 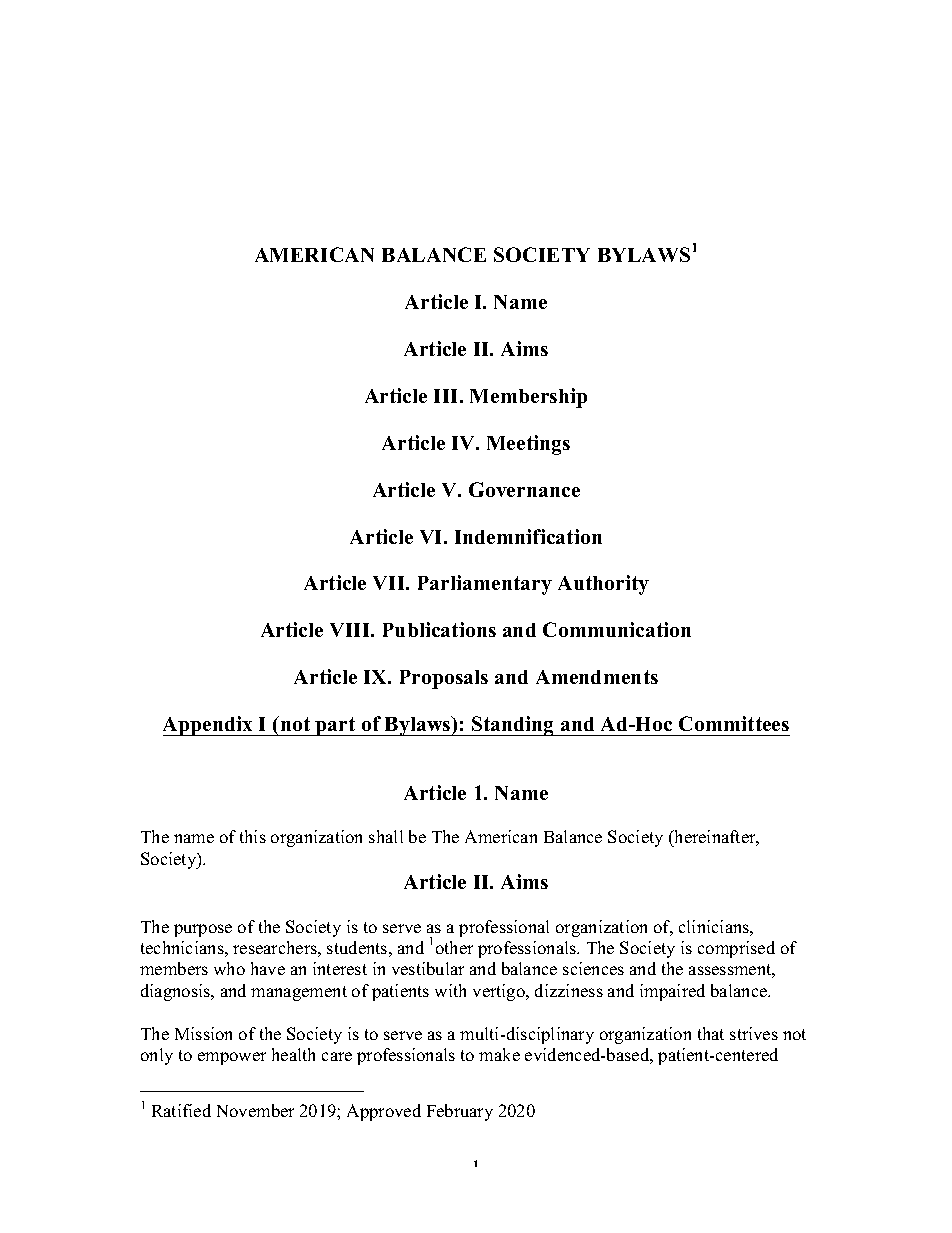 What do you see at coordinates (203, 930) in the screenshot?
I see `purpose` at bounding box center [203, 930].
